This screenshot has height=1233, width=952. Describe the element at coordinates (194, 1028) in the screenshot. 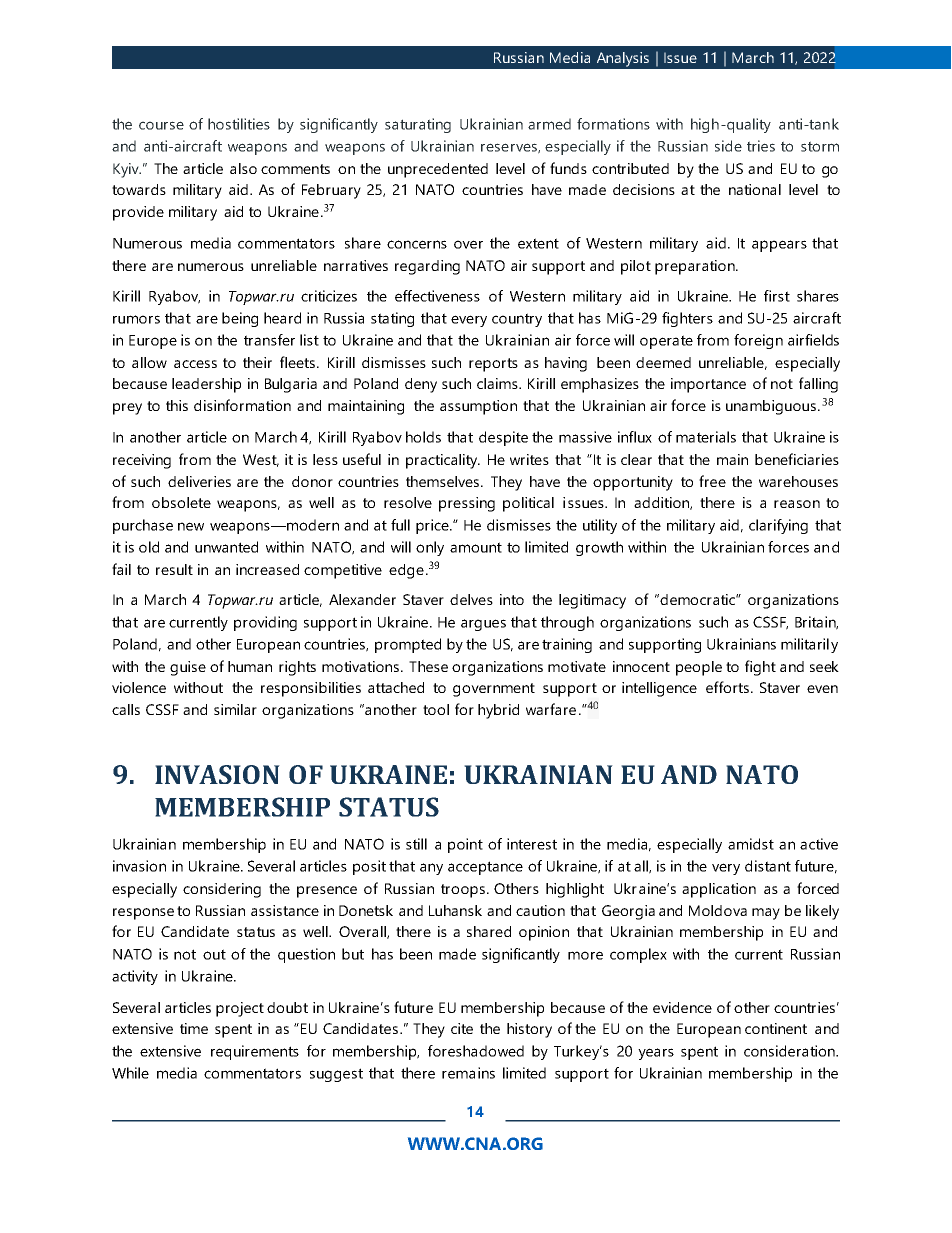

I see `time` at that location.
